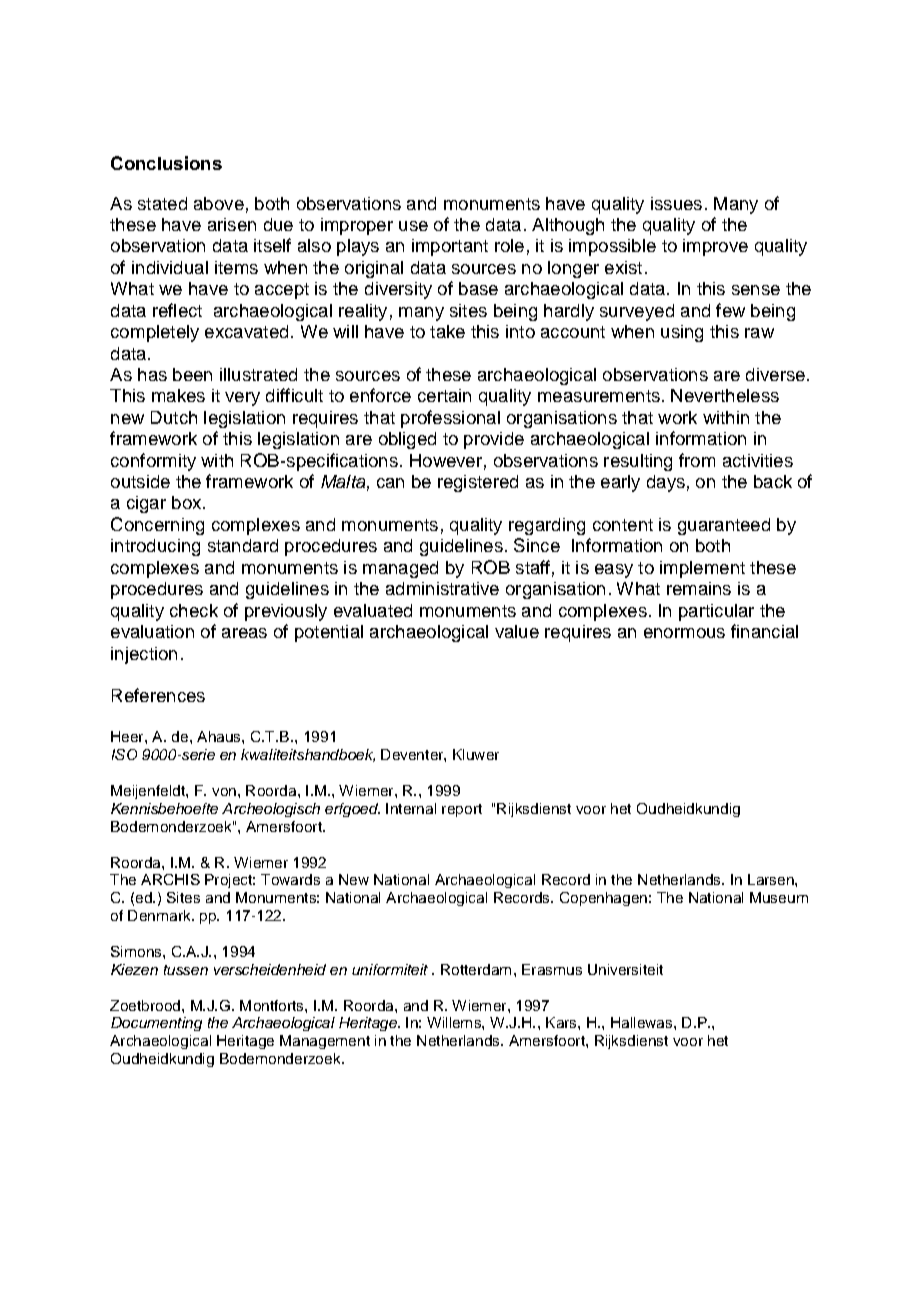 This screenshot has height=1308, width=924. What do you see at coordinates (676, 203) in the screenshot?
I see `issues` at bounding box center [676, 203].
